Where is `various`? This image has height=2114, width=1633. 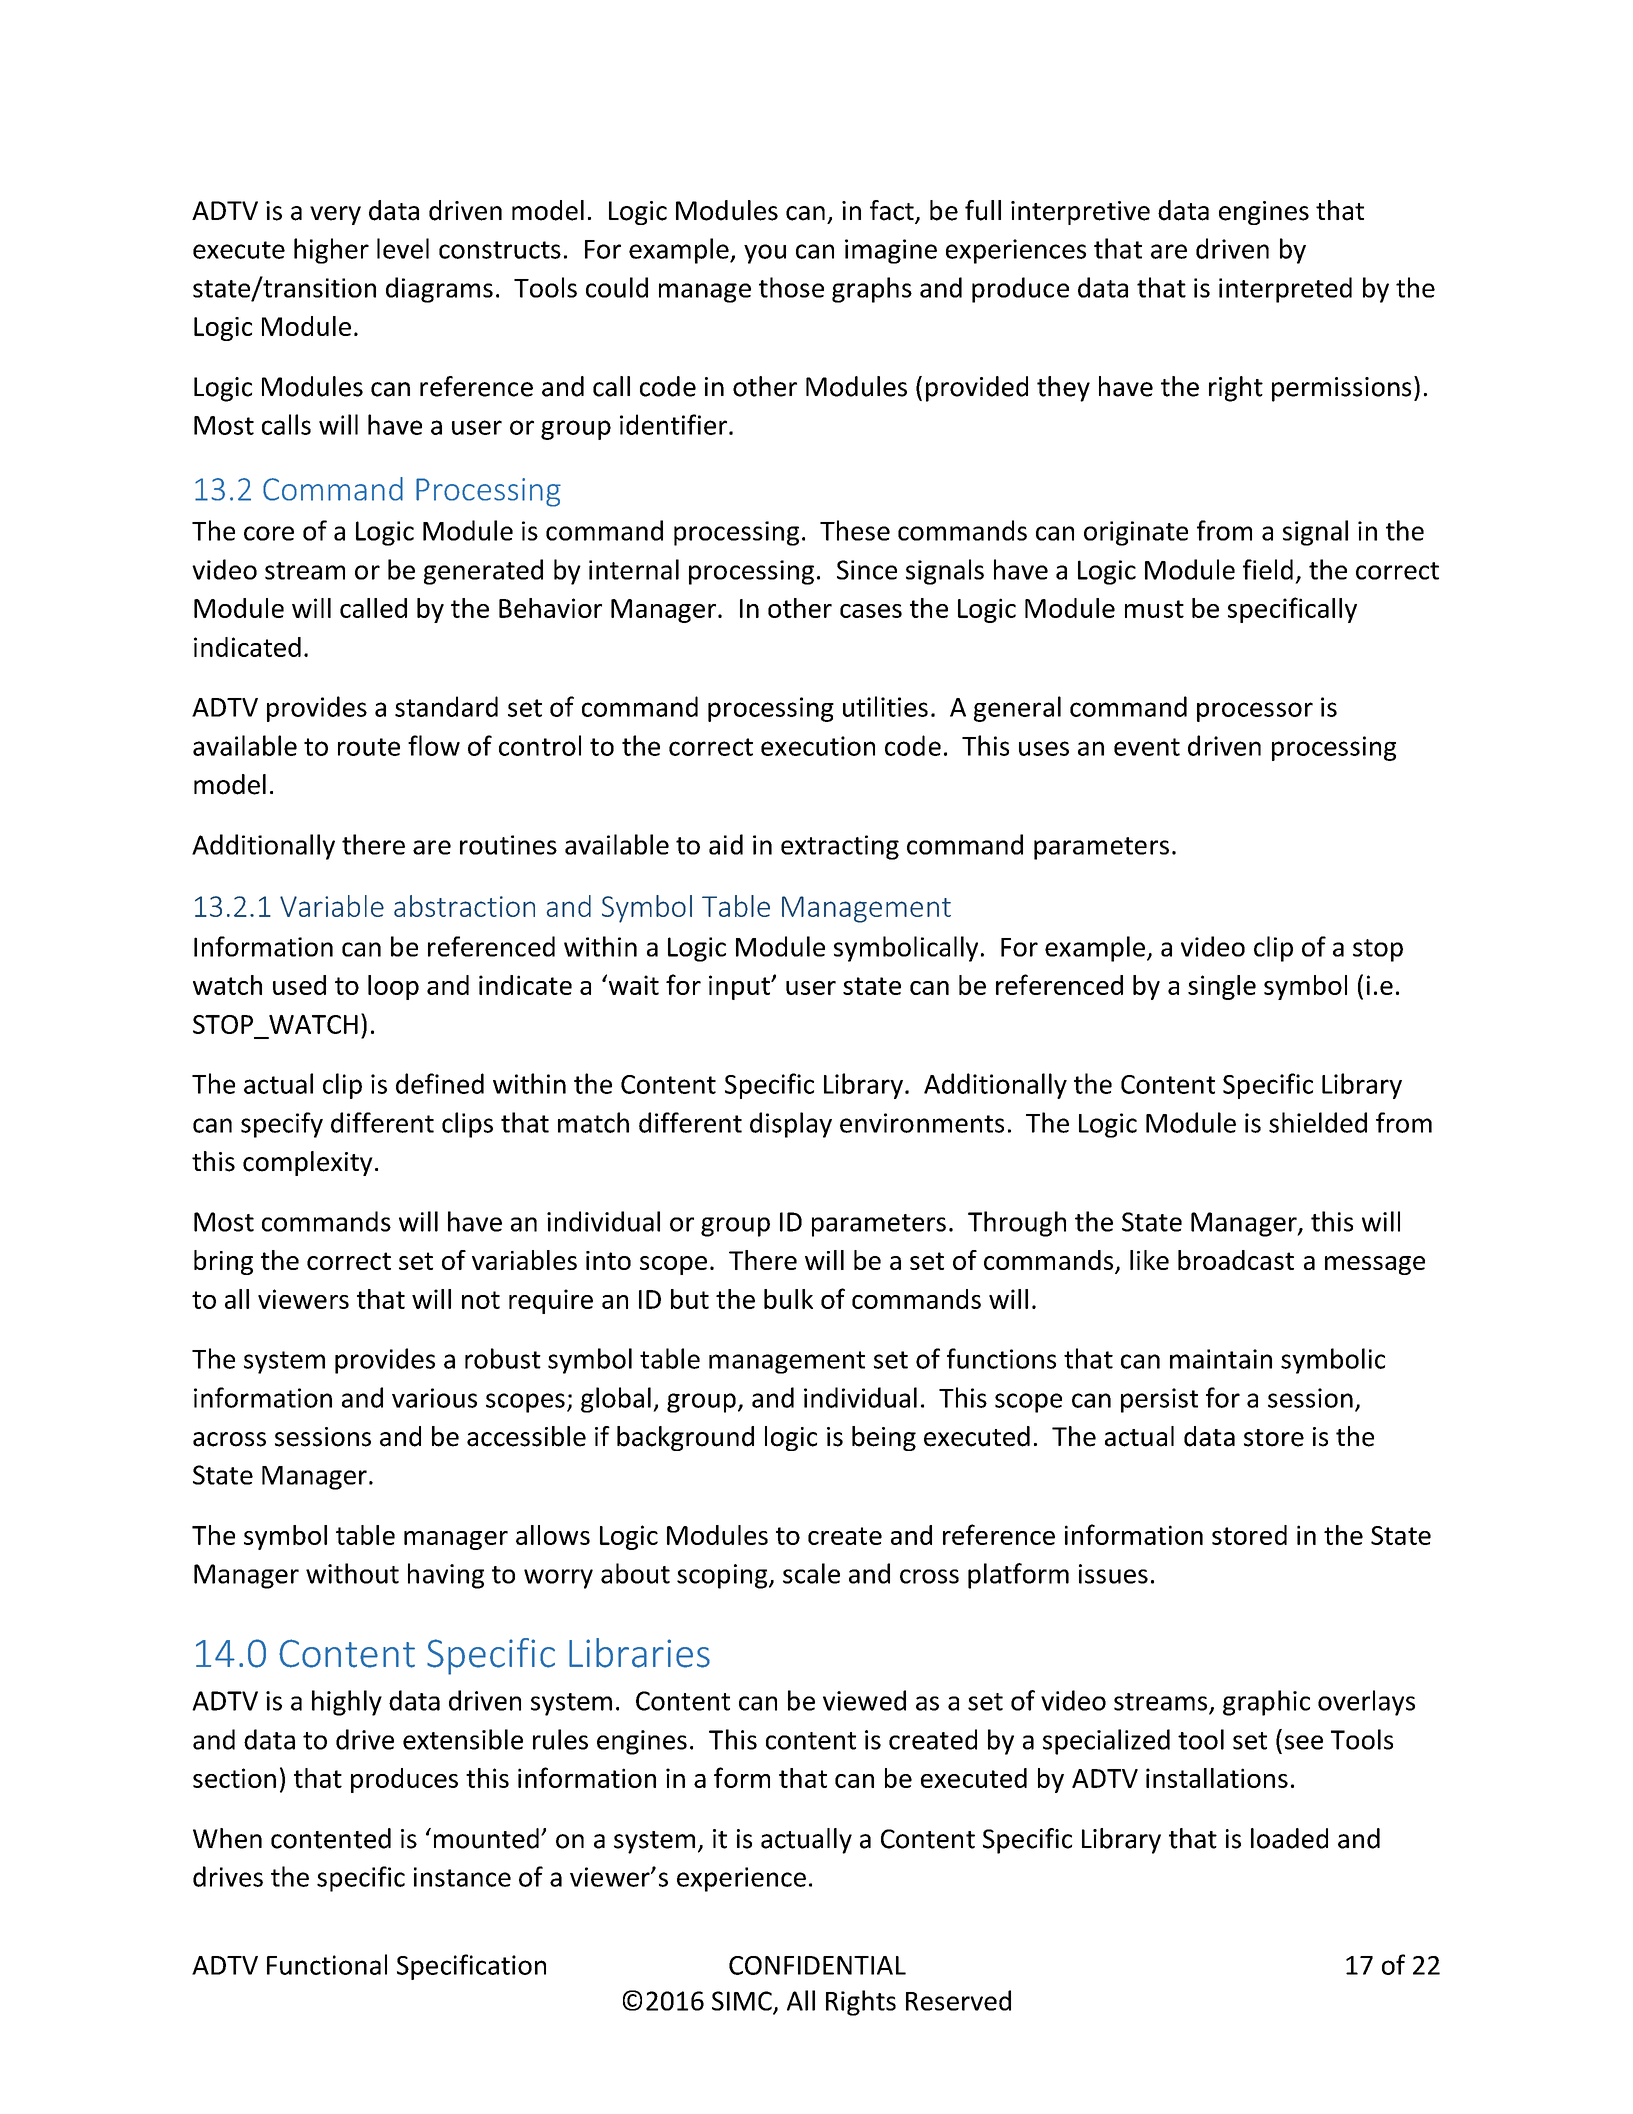 various is located at coordinates (434, 1398).
